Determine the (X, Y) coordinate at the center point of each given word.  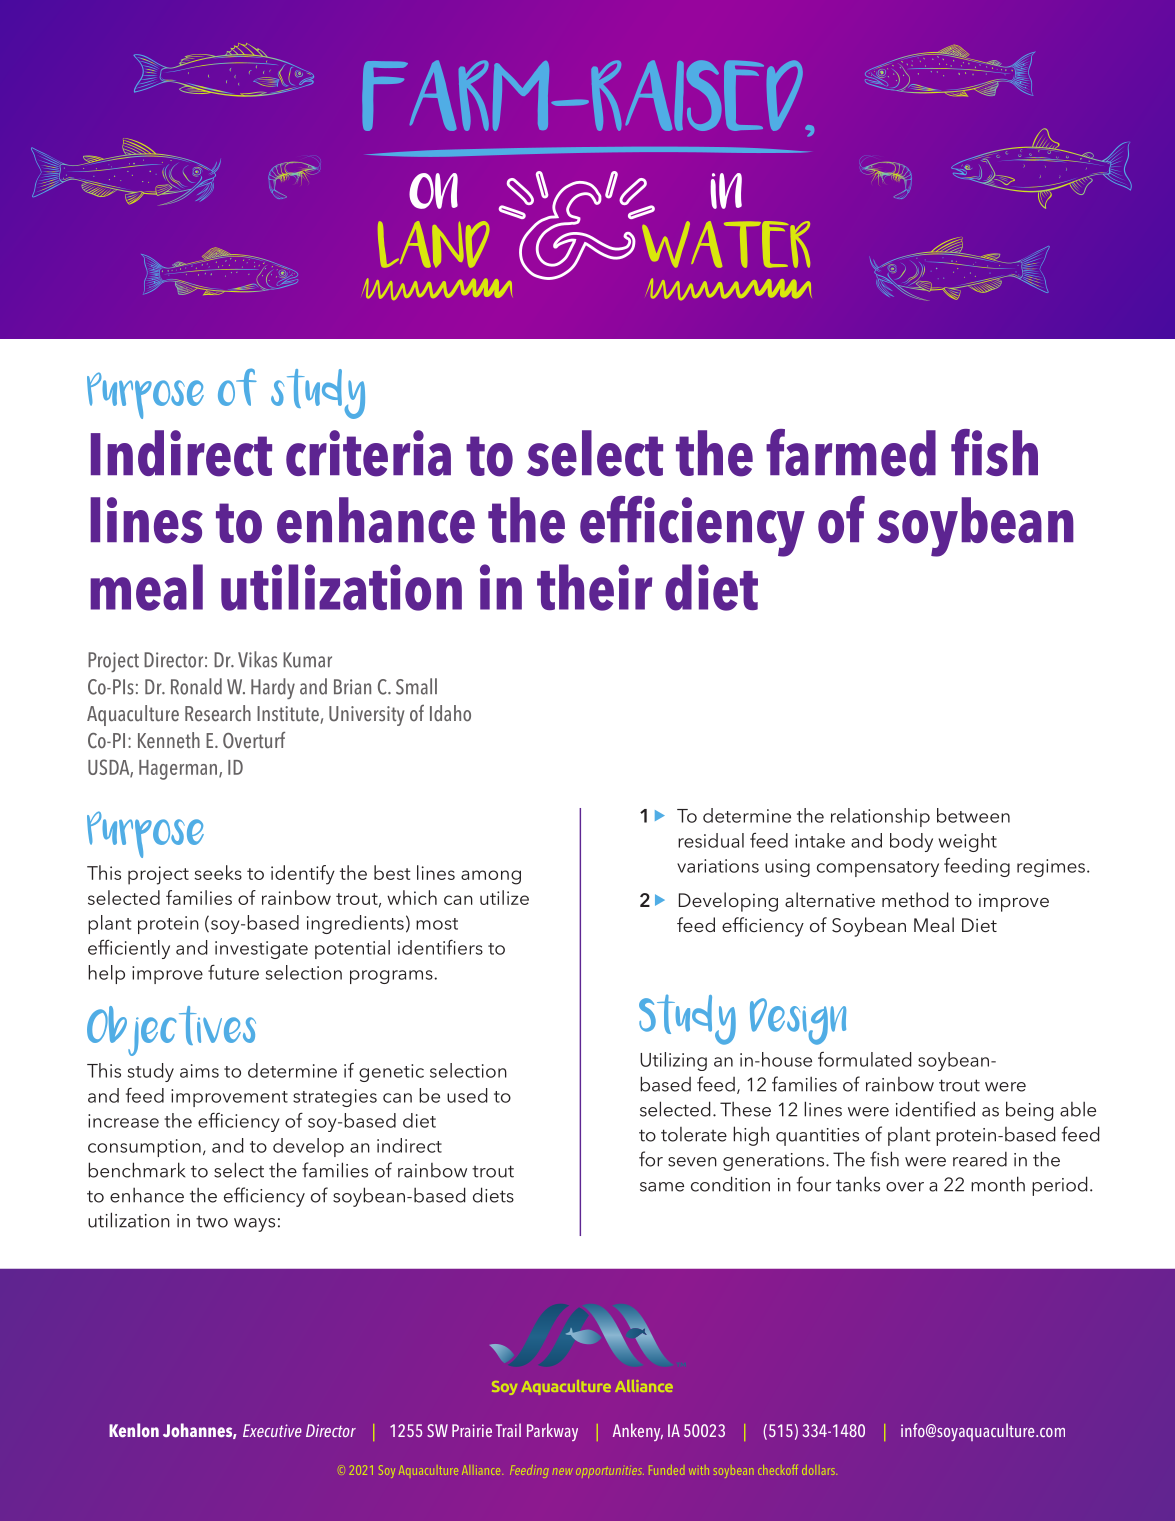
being (1030, 1111)
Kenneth (169, 740)
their (594, 587)
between (973, 815)
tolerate (694, 1134)
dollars (818, 1470)
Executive (272, 1430)
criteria (368, 453)
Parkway (552, 1432)
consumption (144, 1148)
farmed (851, 453)
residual (711, 840)
